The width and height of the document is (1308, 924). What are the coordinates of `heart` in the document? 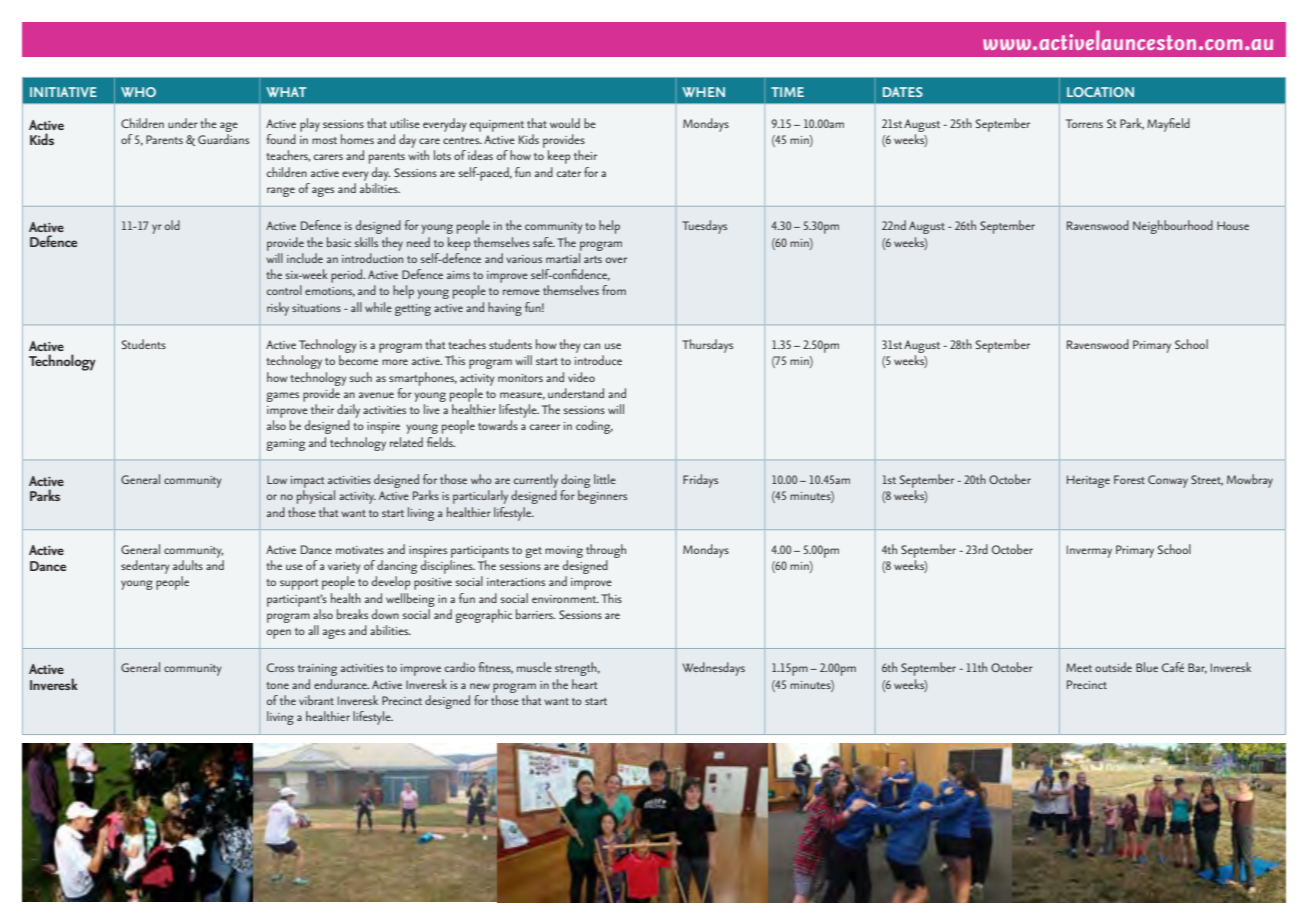 It's located at (584, 684).
